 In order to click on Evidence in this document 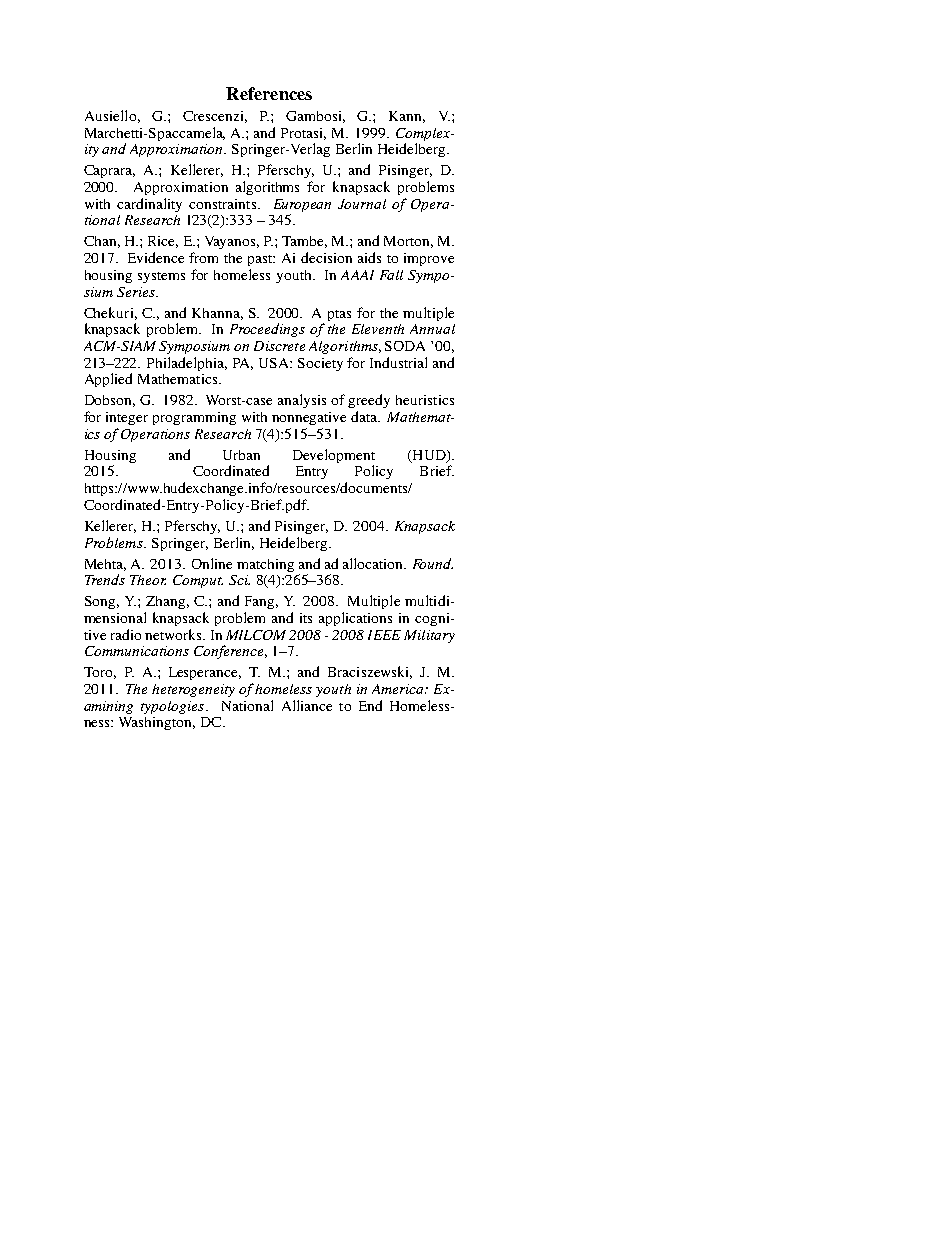, I will do `click(156, 257)`.
